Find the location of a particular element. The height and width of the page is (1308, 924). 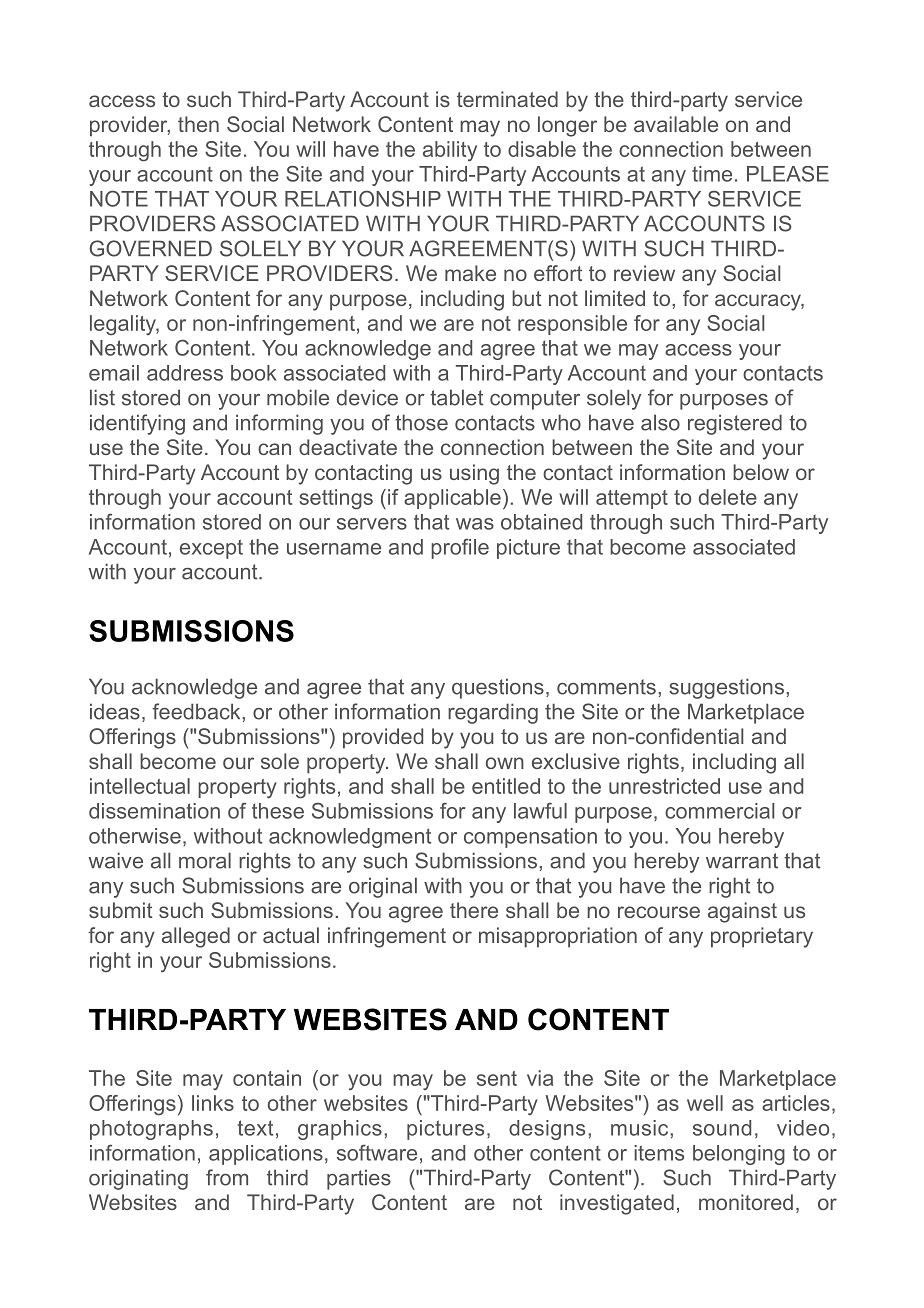

proprietary is located at coordinates (762, 937).
